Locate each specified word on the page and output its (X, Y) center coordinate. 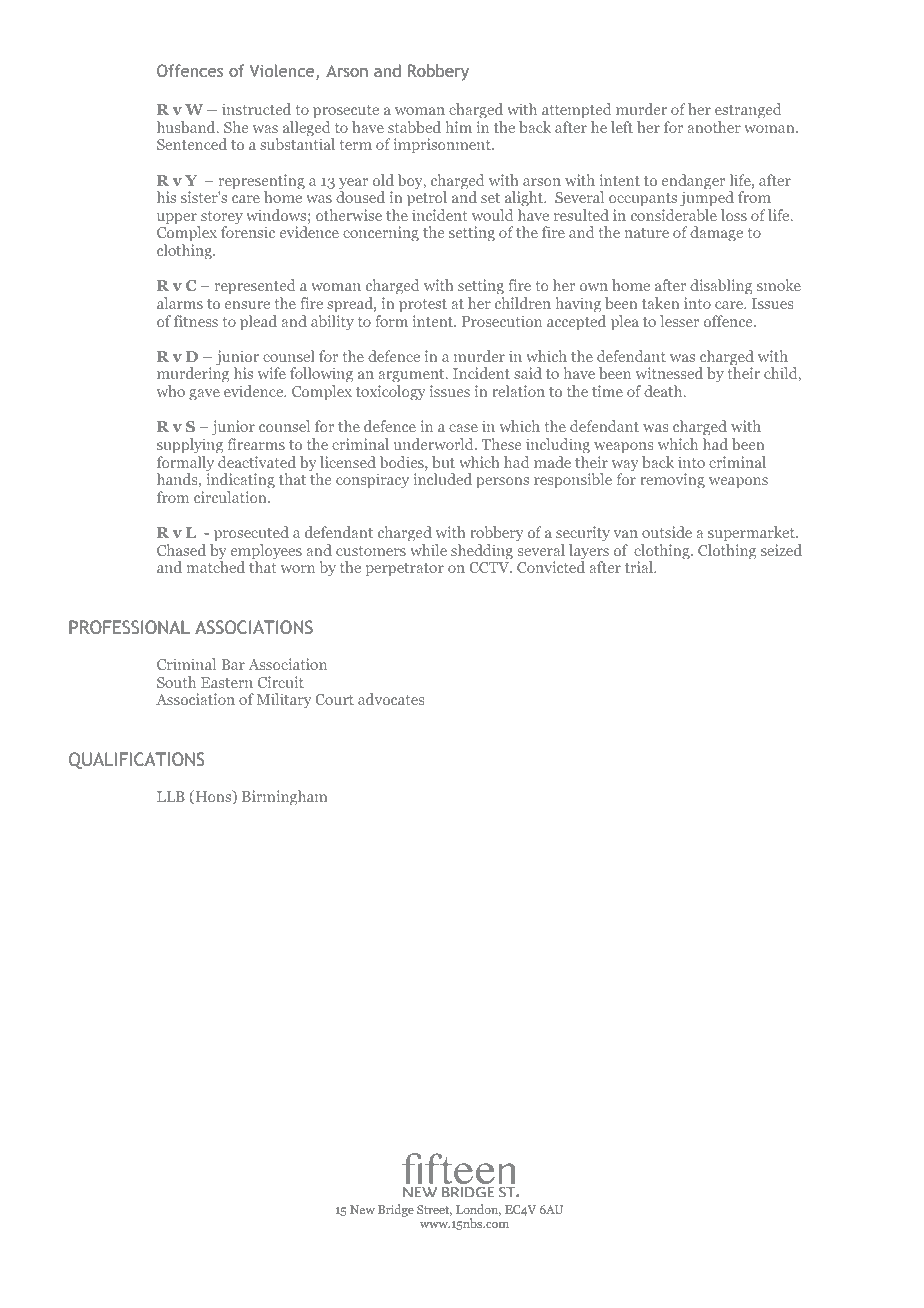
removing (672, 481)
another (714, 127)
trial (640, 567)
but (443, 462)
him (458, 127)
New (362, 1209)
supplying (190, 446)
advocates (391, 699)
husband (187, 127)
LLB (171, 796)
